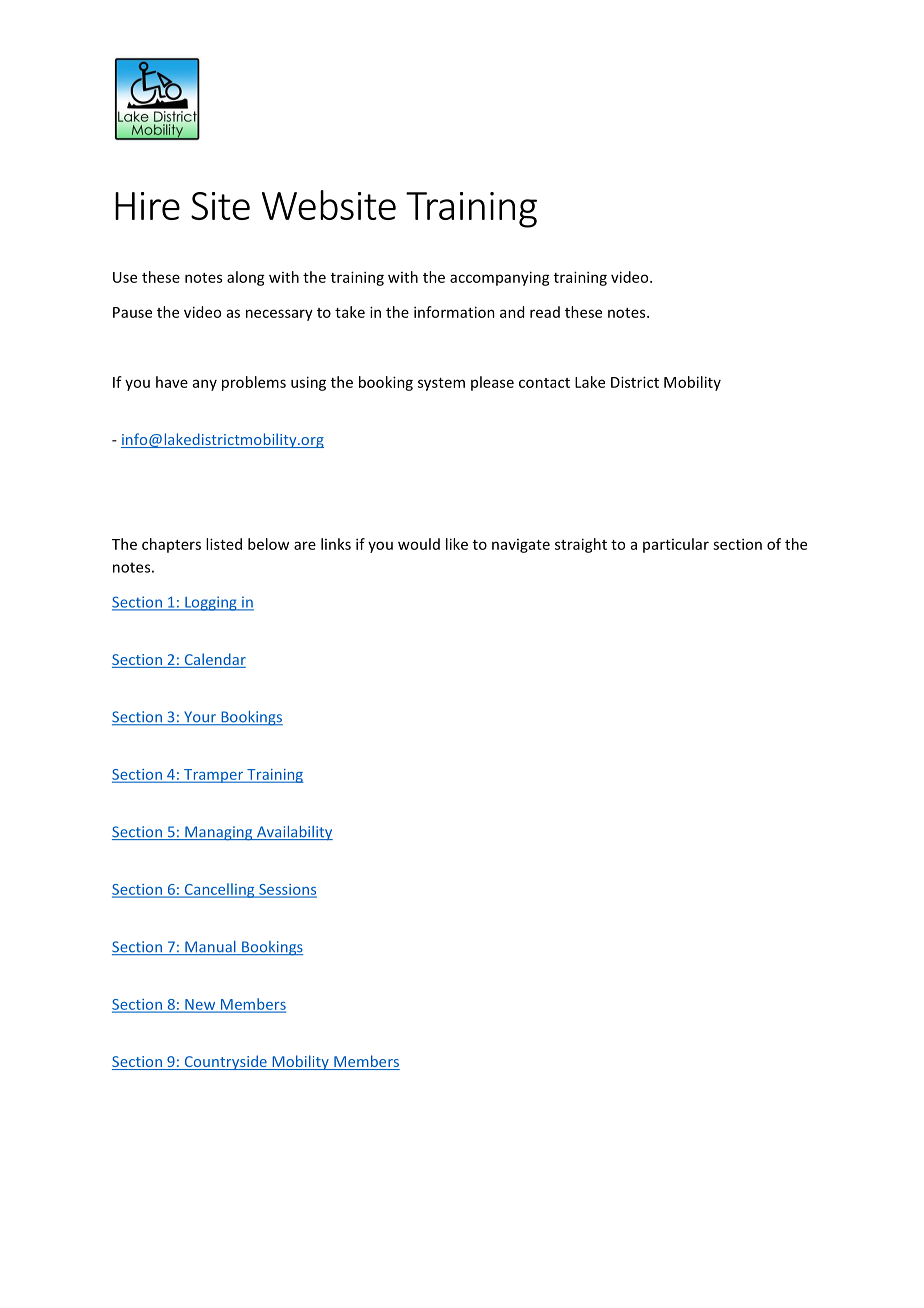 This screenshot has height=1308, width=924. I want to click on particular, so click(676, 545).
